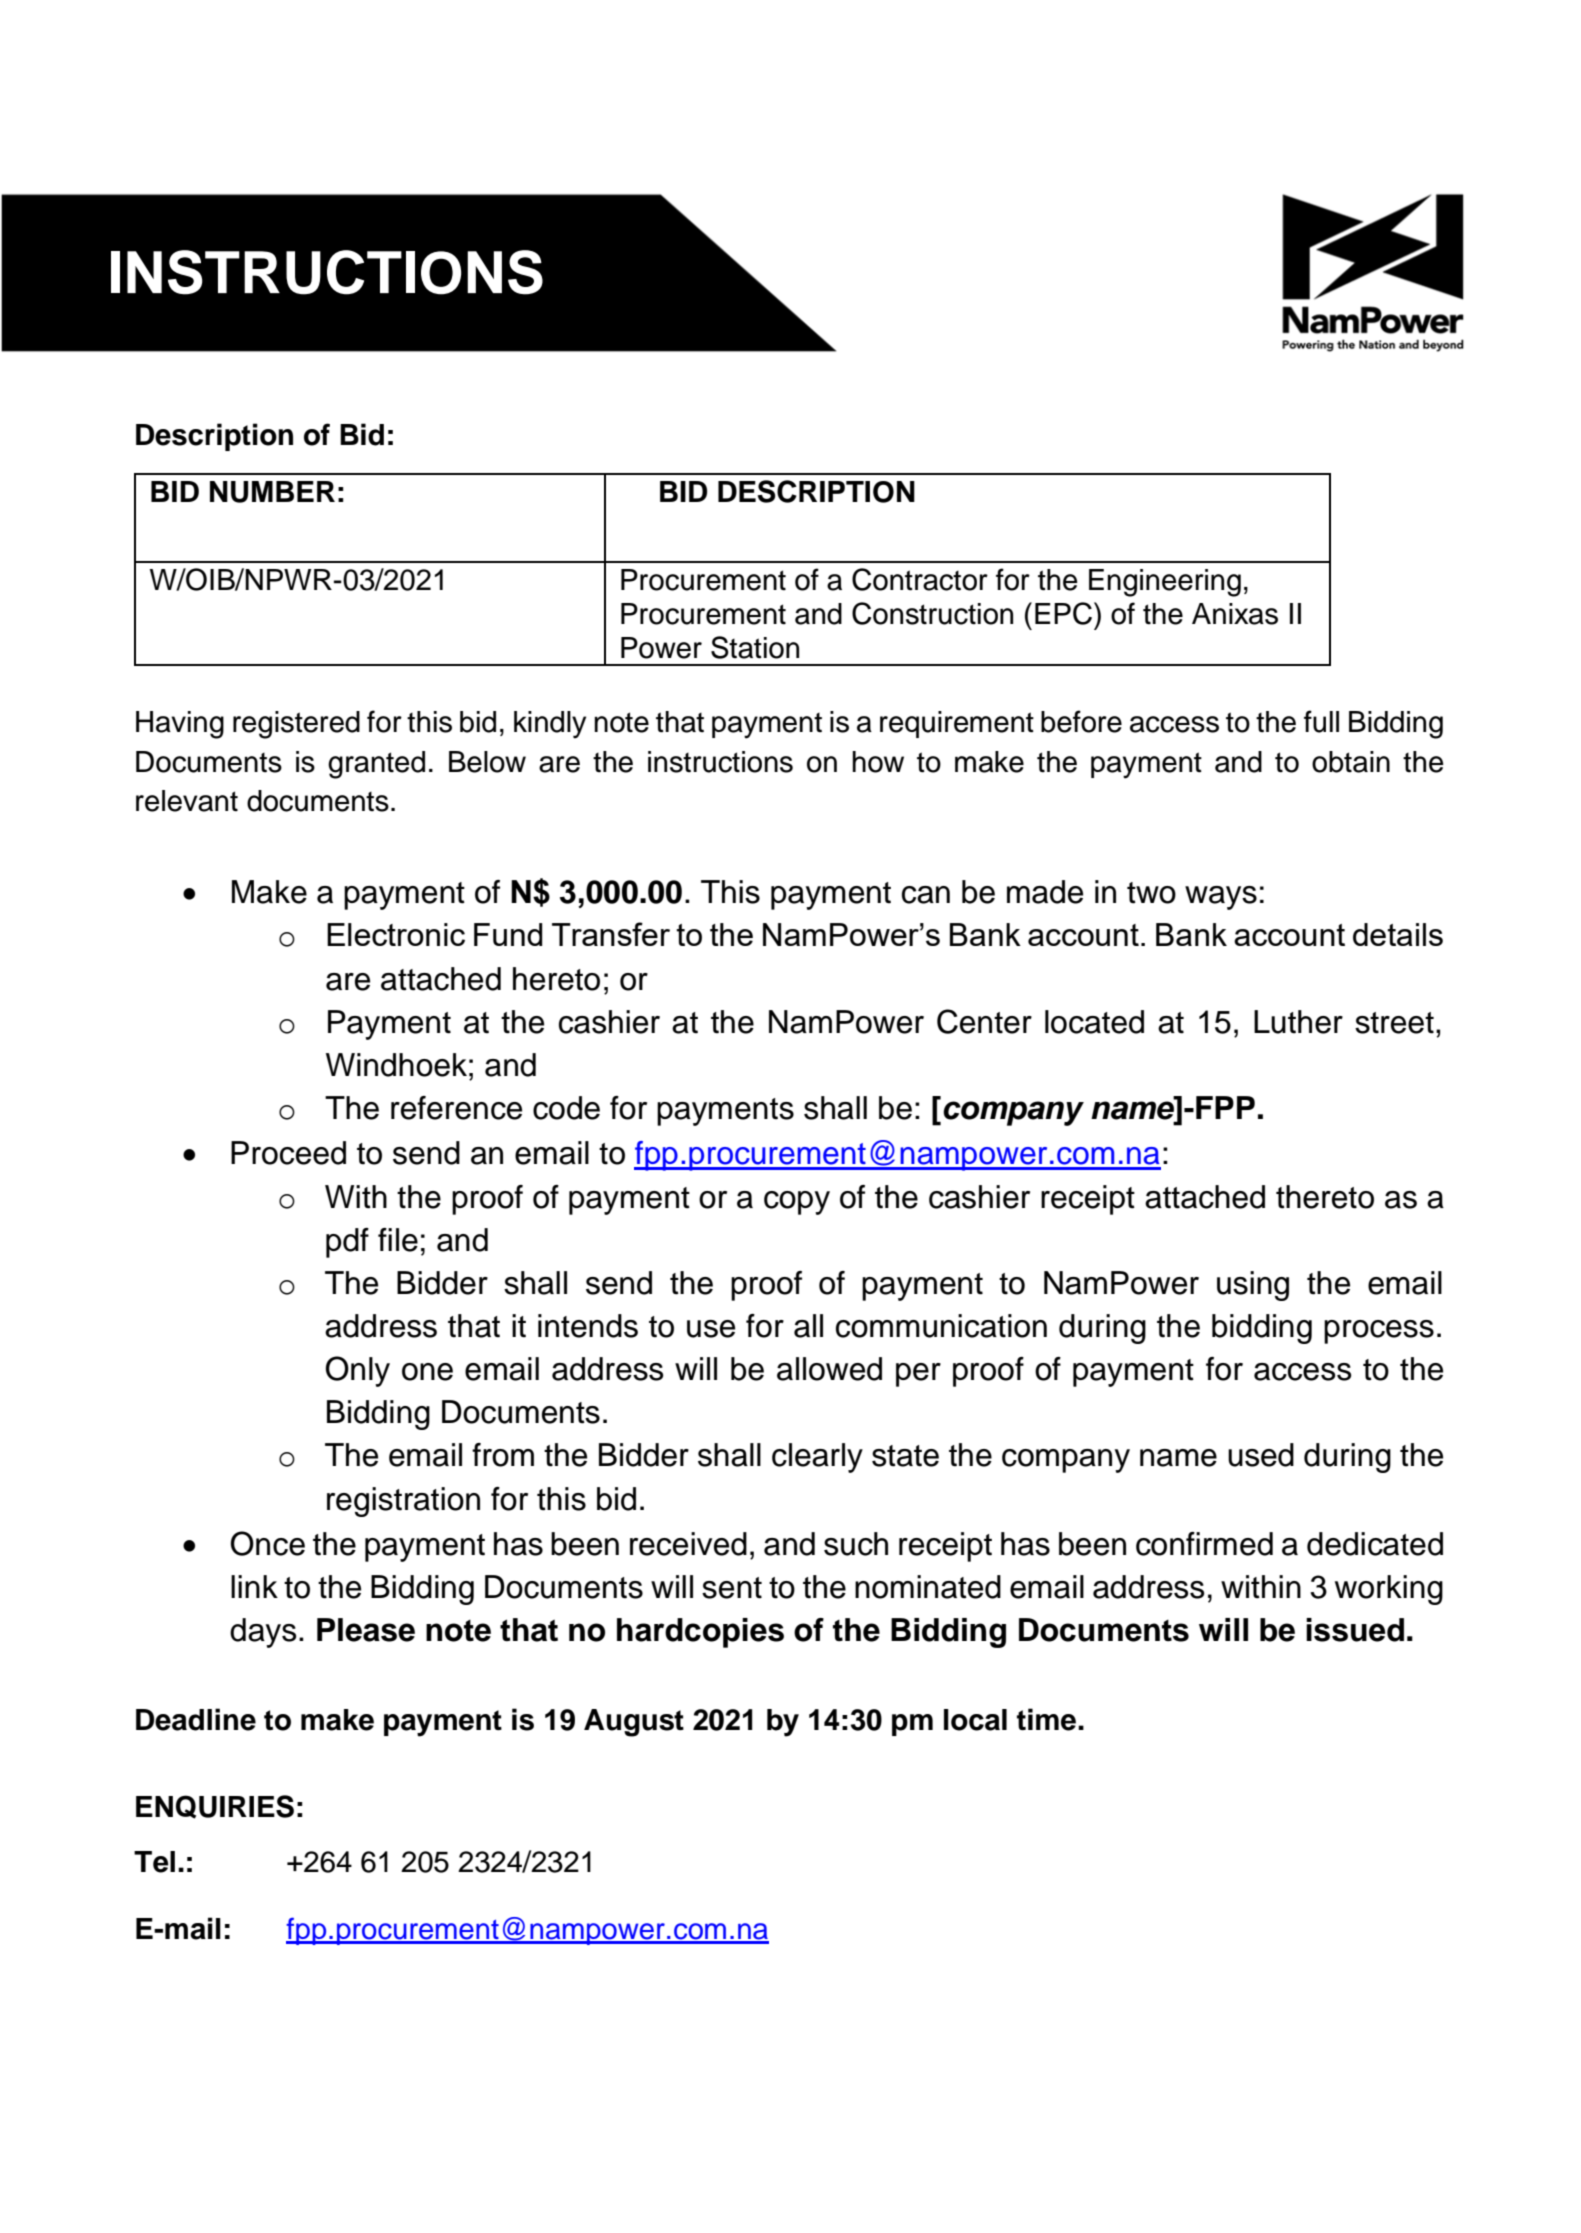 Image resolution: width=1581 pixels, height=2233 pixels. Describe the element at coordinates (920, 579) in the screenshot. I see `Contractor` at that location.
